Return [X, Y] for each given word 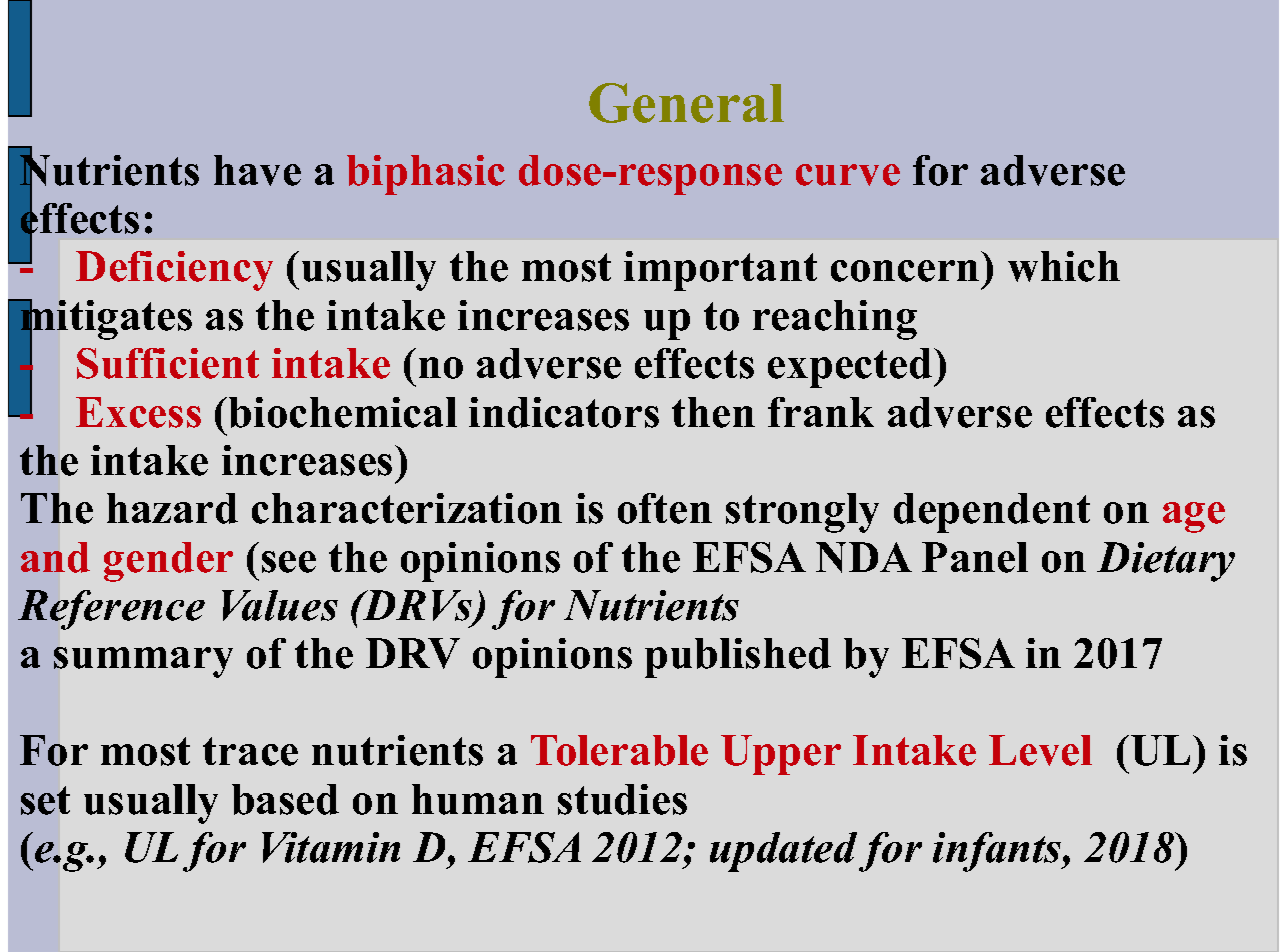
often [665, 508]
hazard [172, 508]
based [285, 799]
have [257, 170]
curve [848, 175]
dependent [992, 513]
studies [622, 799]
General [686, 103]
